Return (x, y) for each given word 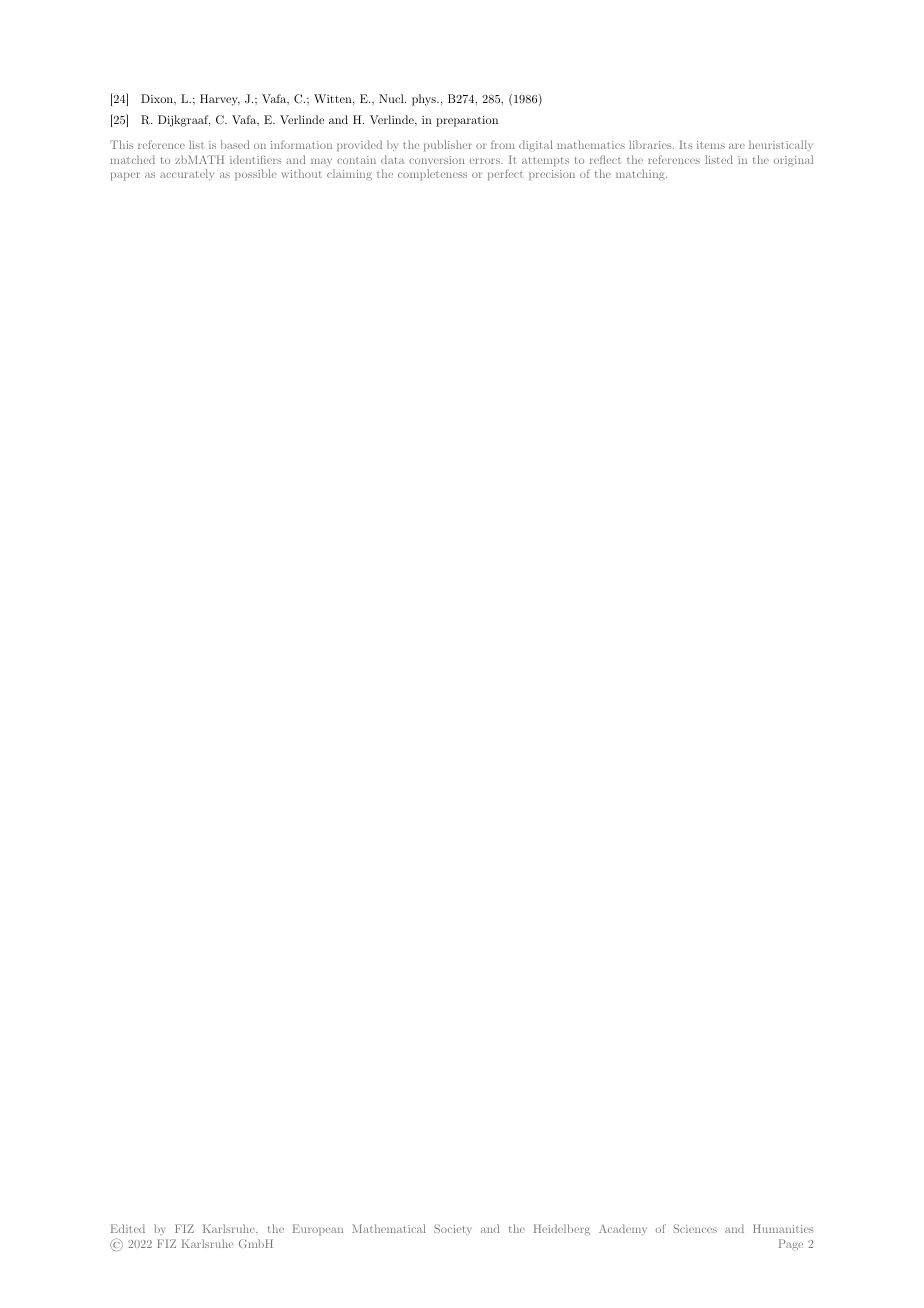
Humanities (783, 1228)
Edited (128, 1228)
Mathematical (389, 1228)
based (235, 144)
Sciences (695, 1228)
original (793, 160)
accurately (187, 174)
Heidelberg (562, 1229)
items (711, 145)
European (318, 1230)
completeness (432, 175)
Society (453, 1229)
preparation (467, 121)
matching (641, 174)
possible (255, 175)
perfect (505, 175)
